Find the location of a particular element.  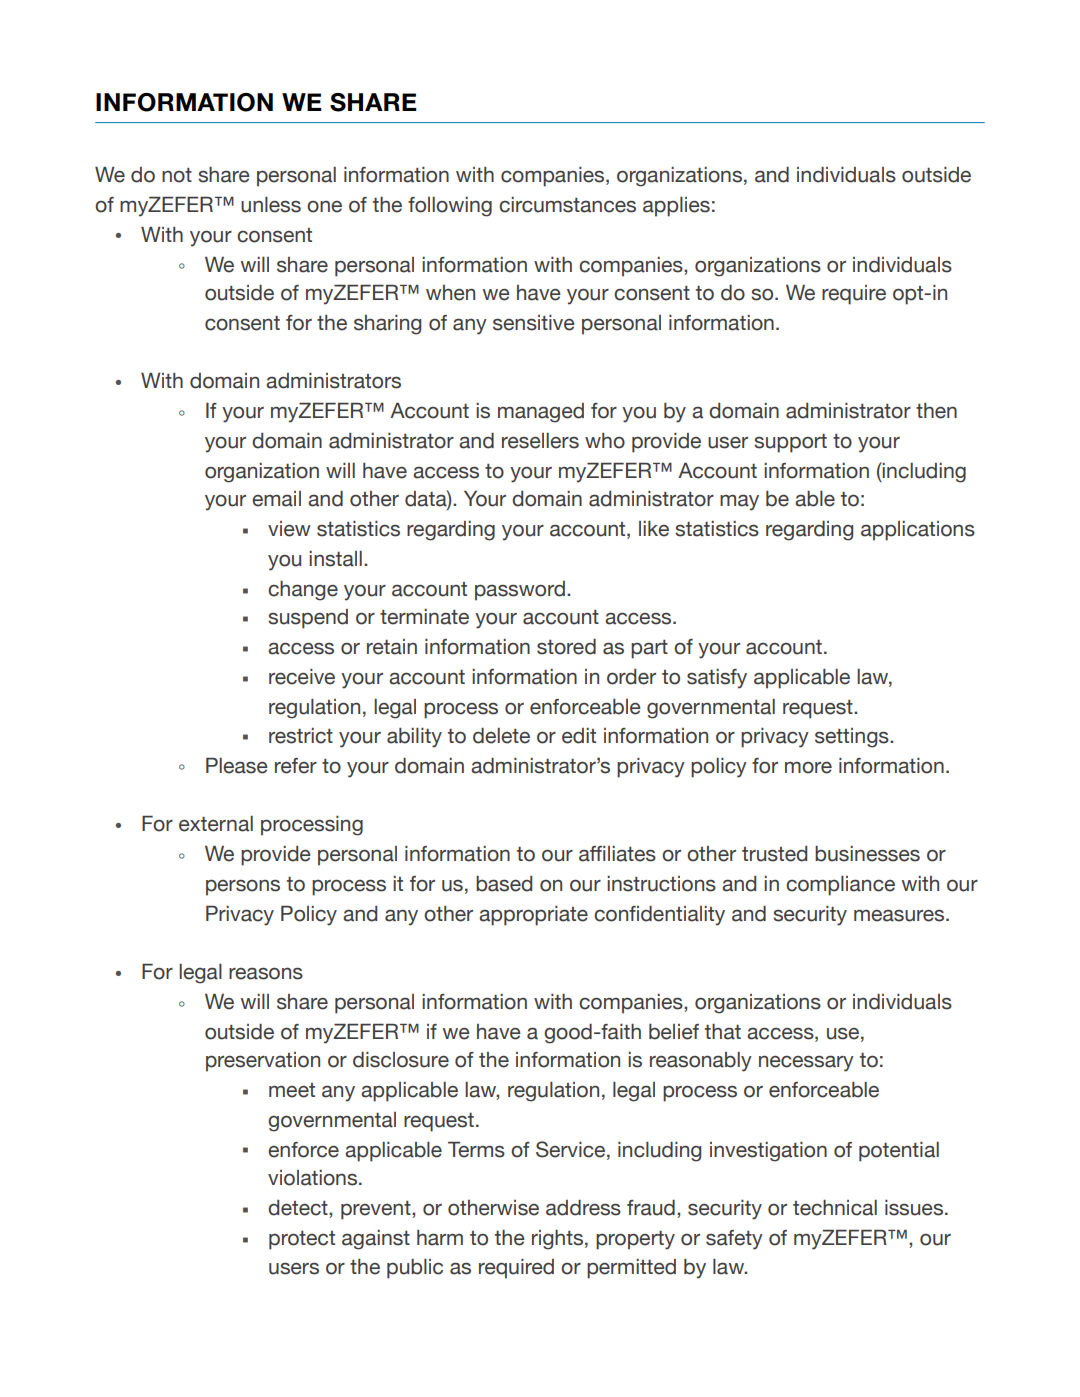

edit is located at coordinates (579, 736).
